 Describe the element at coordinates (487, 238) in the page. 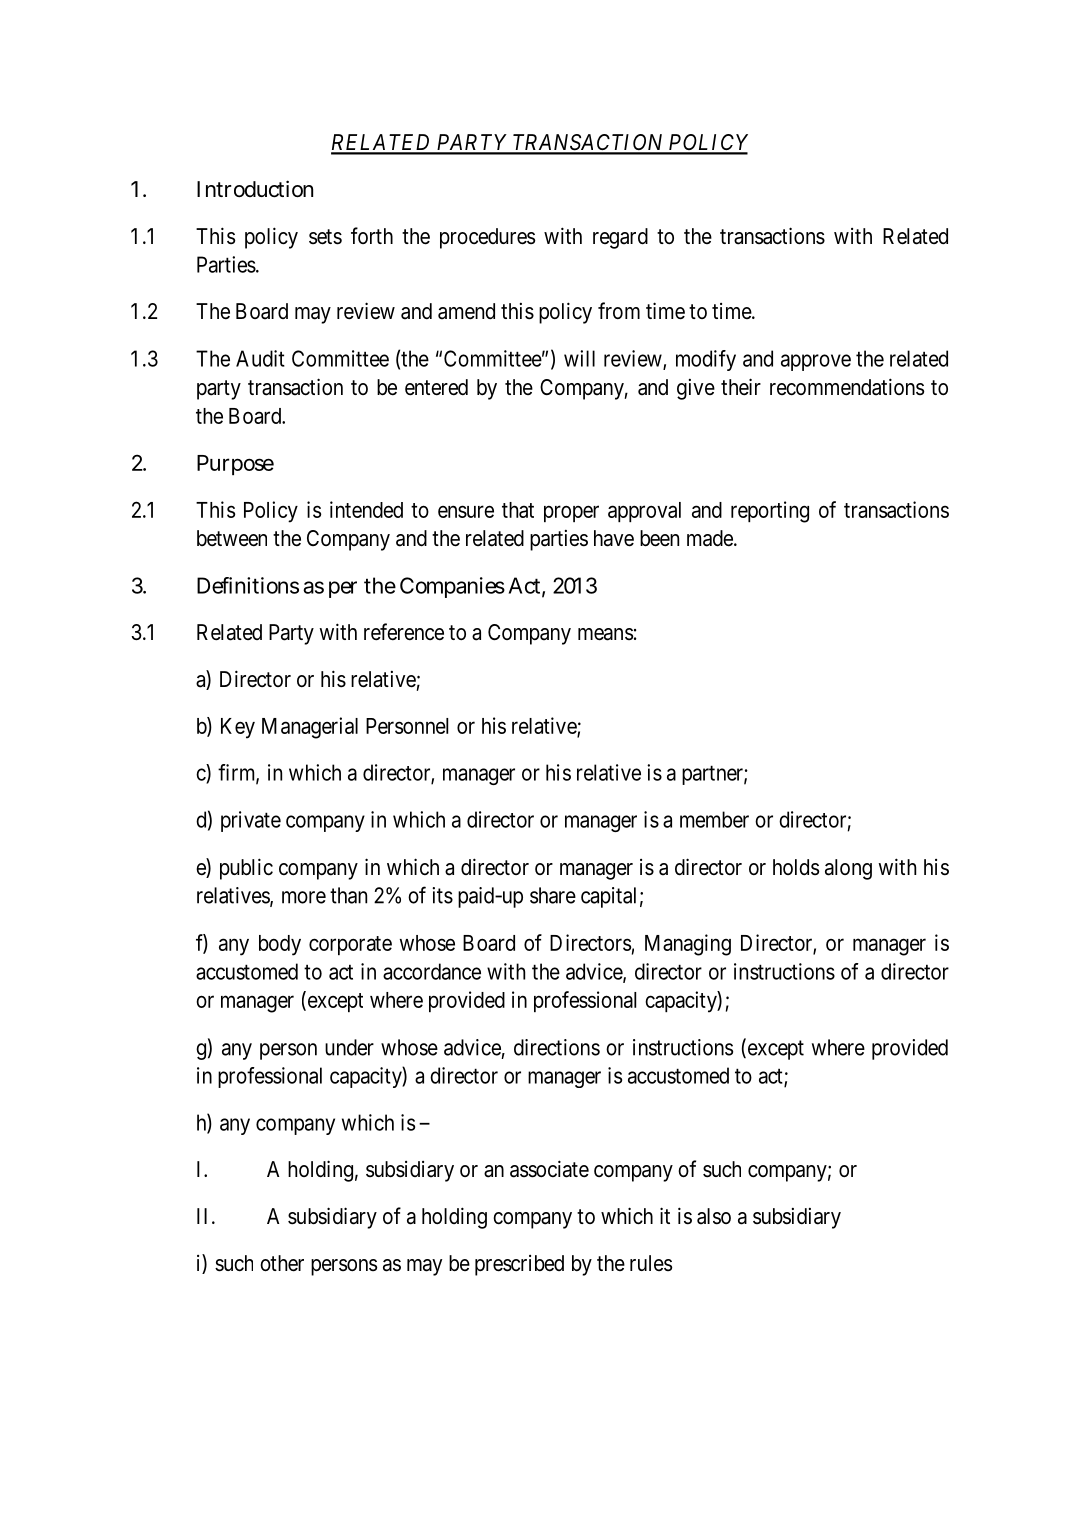

I see `procedures` at that location.
